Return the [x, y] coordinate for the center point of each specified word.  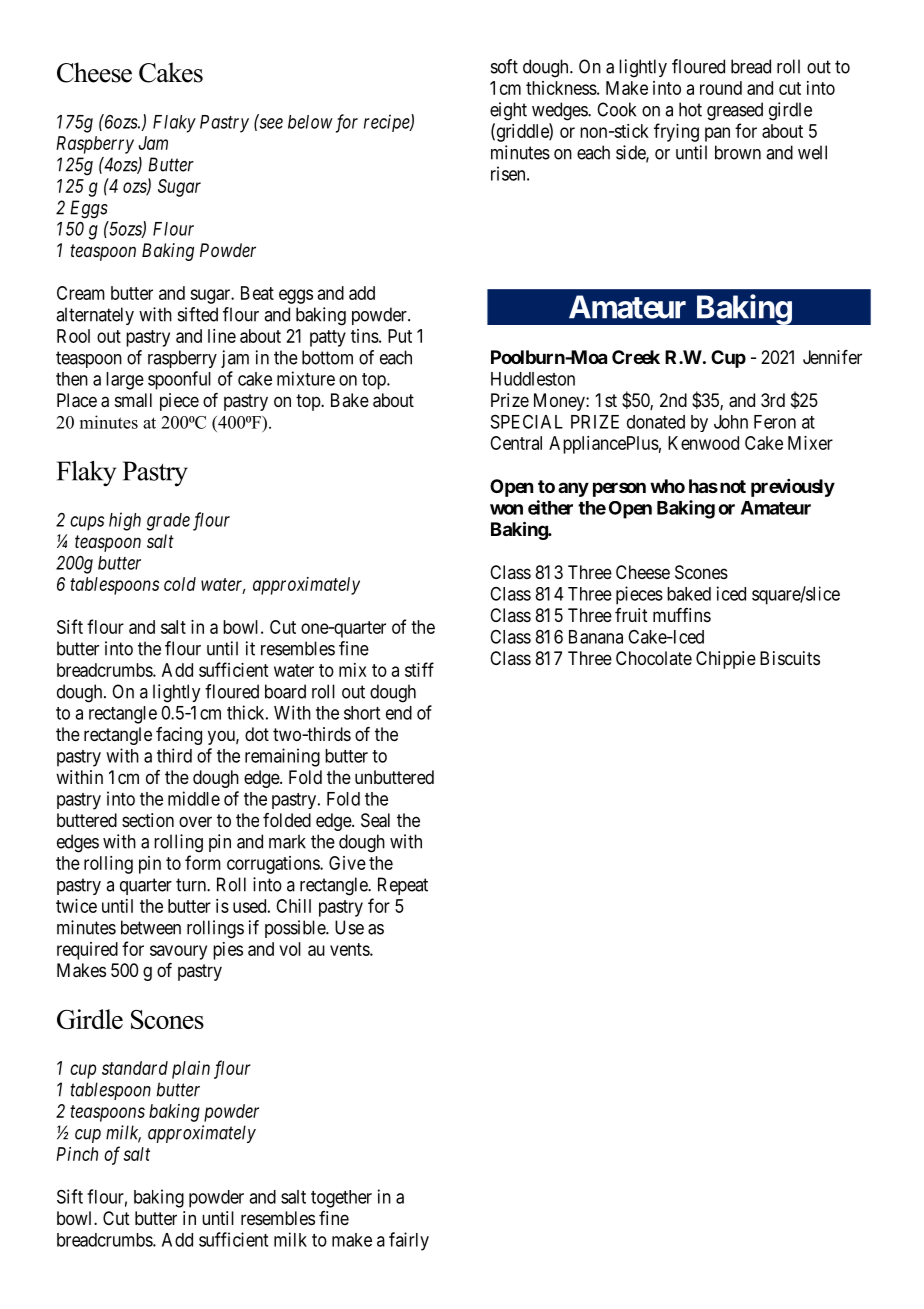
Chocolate [654, 658]
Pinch [77, 1154]
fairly [409, 1241]
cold [180, 584]
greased [735, 111]
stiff [419, 669]
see [270, 123]
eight [508, 111]
